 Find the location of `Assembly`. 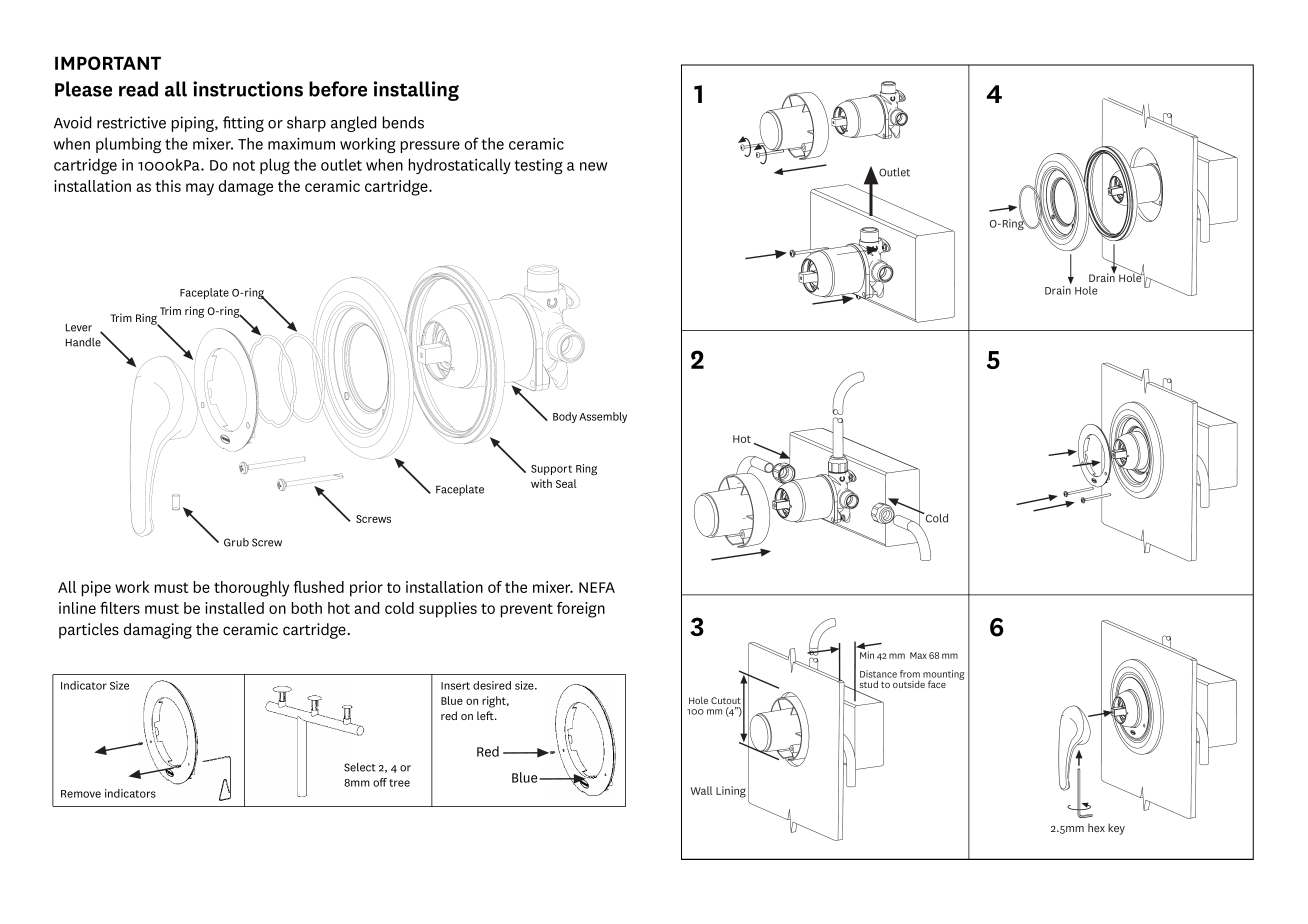

Assembly is located at coordinates (603, 417).
